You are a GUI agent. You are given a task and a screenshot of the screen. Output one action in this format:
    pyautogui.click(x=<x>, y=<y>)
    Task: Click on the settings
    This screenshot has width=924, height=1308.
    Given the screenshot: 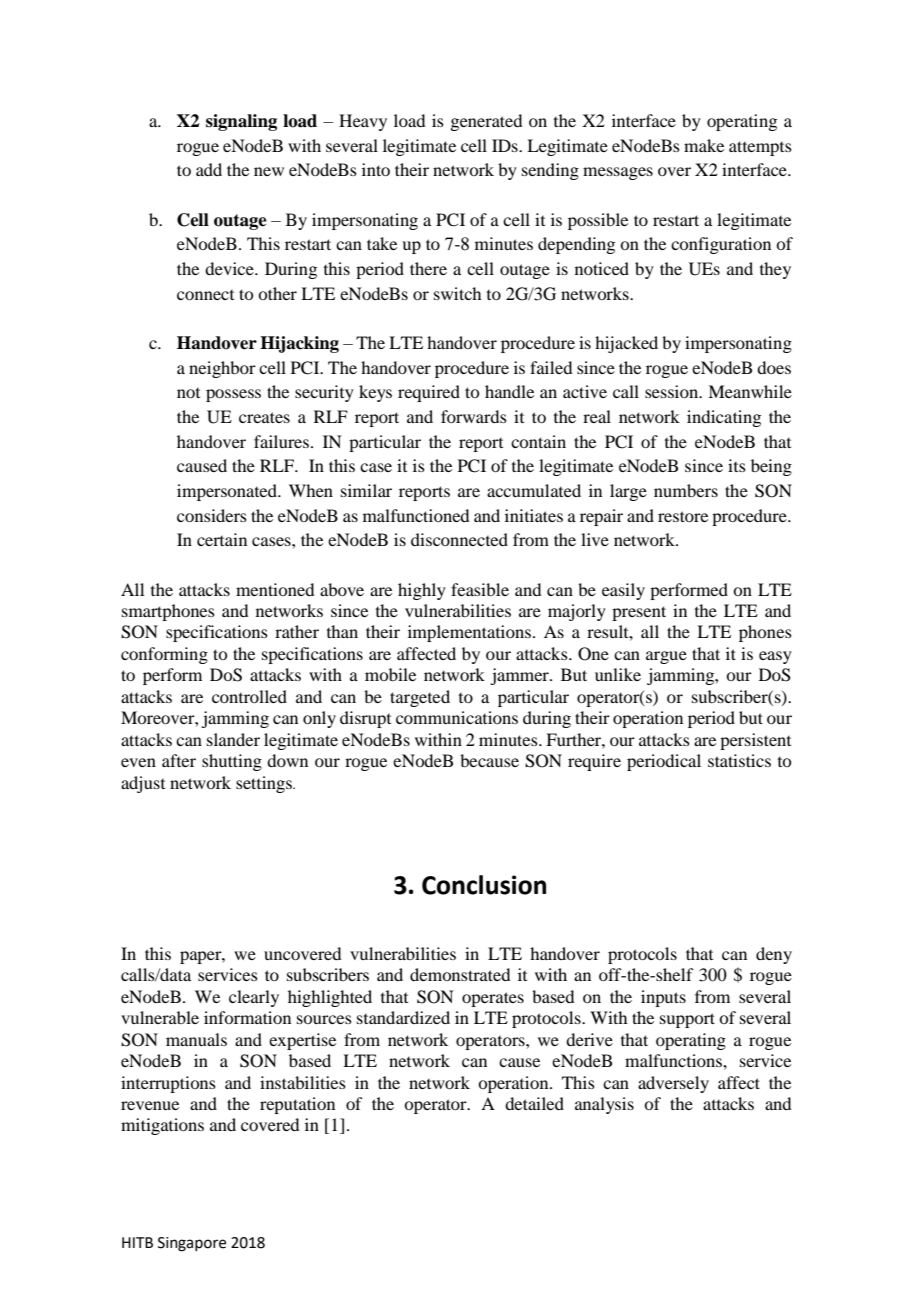 What is the action you would take?
    pyautogui.click(x=265, y=784)
